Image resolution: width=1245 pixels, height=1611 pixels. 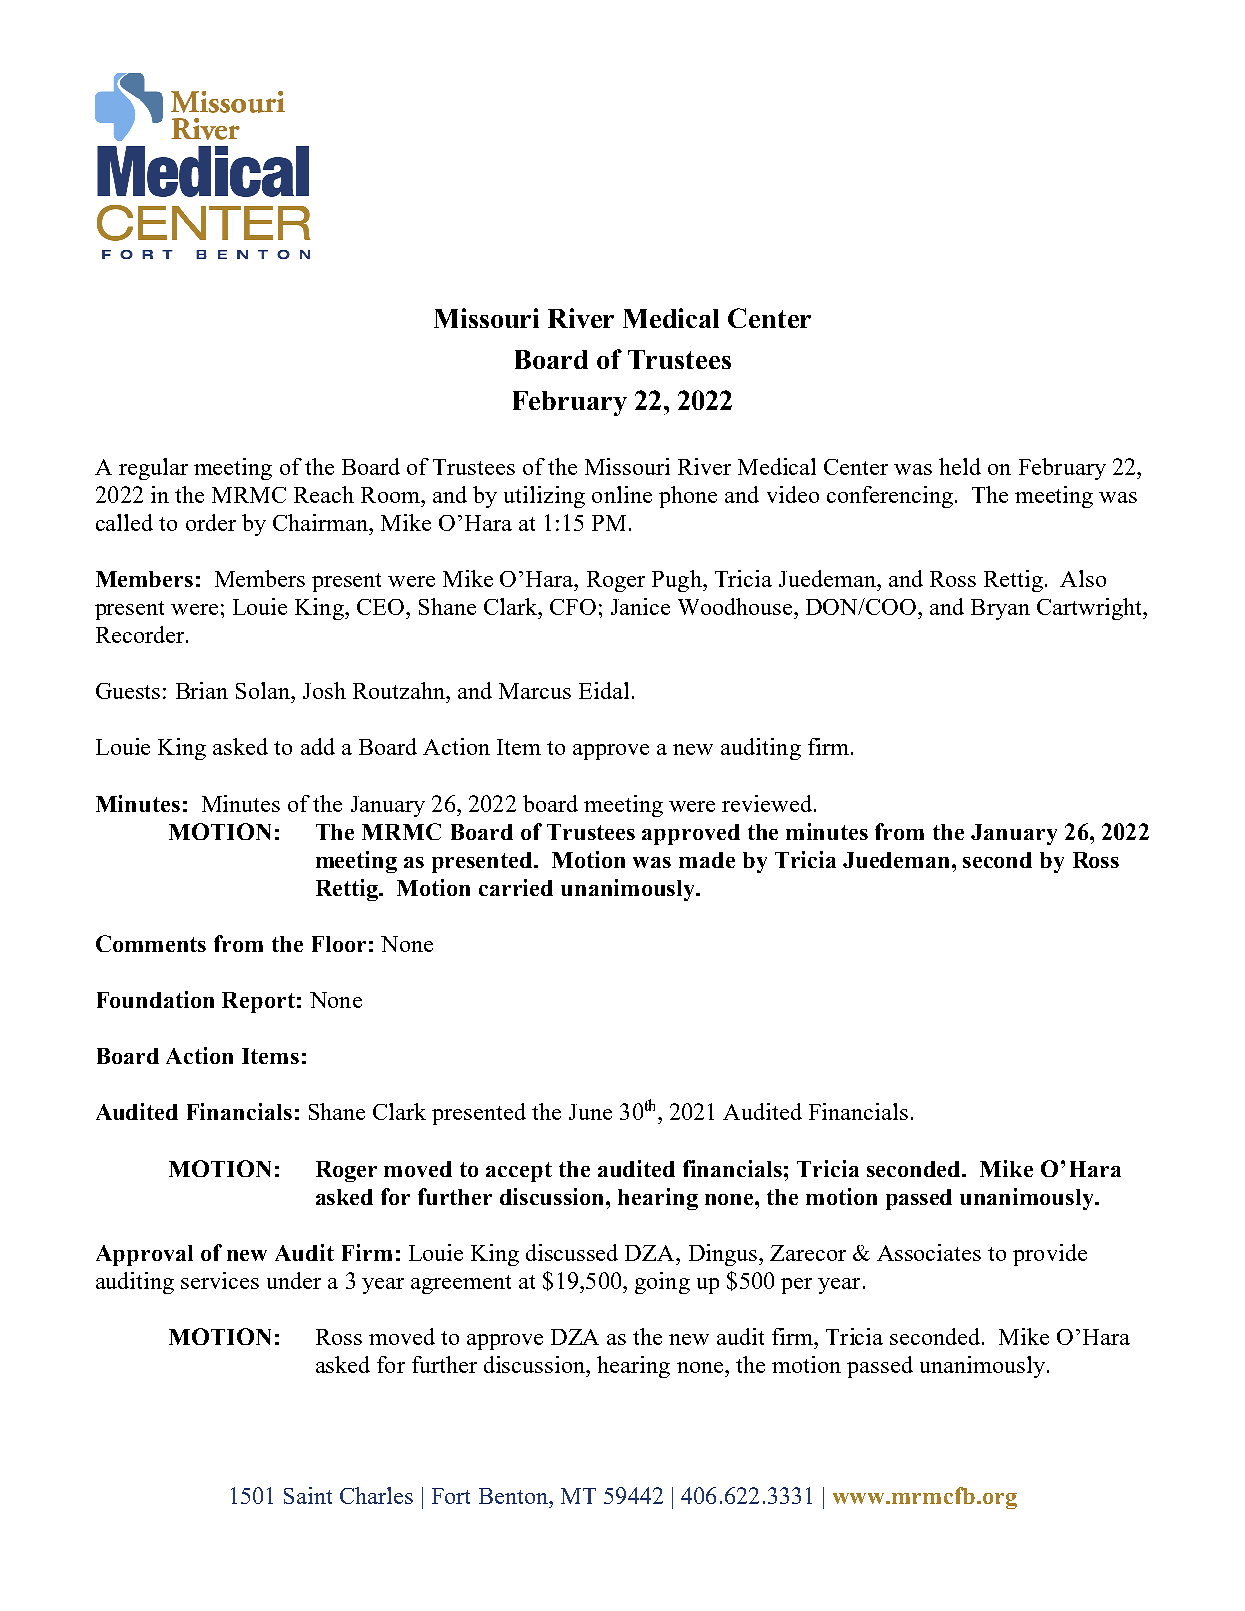 What do you see at coordinates (572, 1252) in the screenshot?
I see `discussed` at bounding box center [572, 1252].
